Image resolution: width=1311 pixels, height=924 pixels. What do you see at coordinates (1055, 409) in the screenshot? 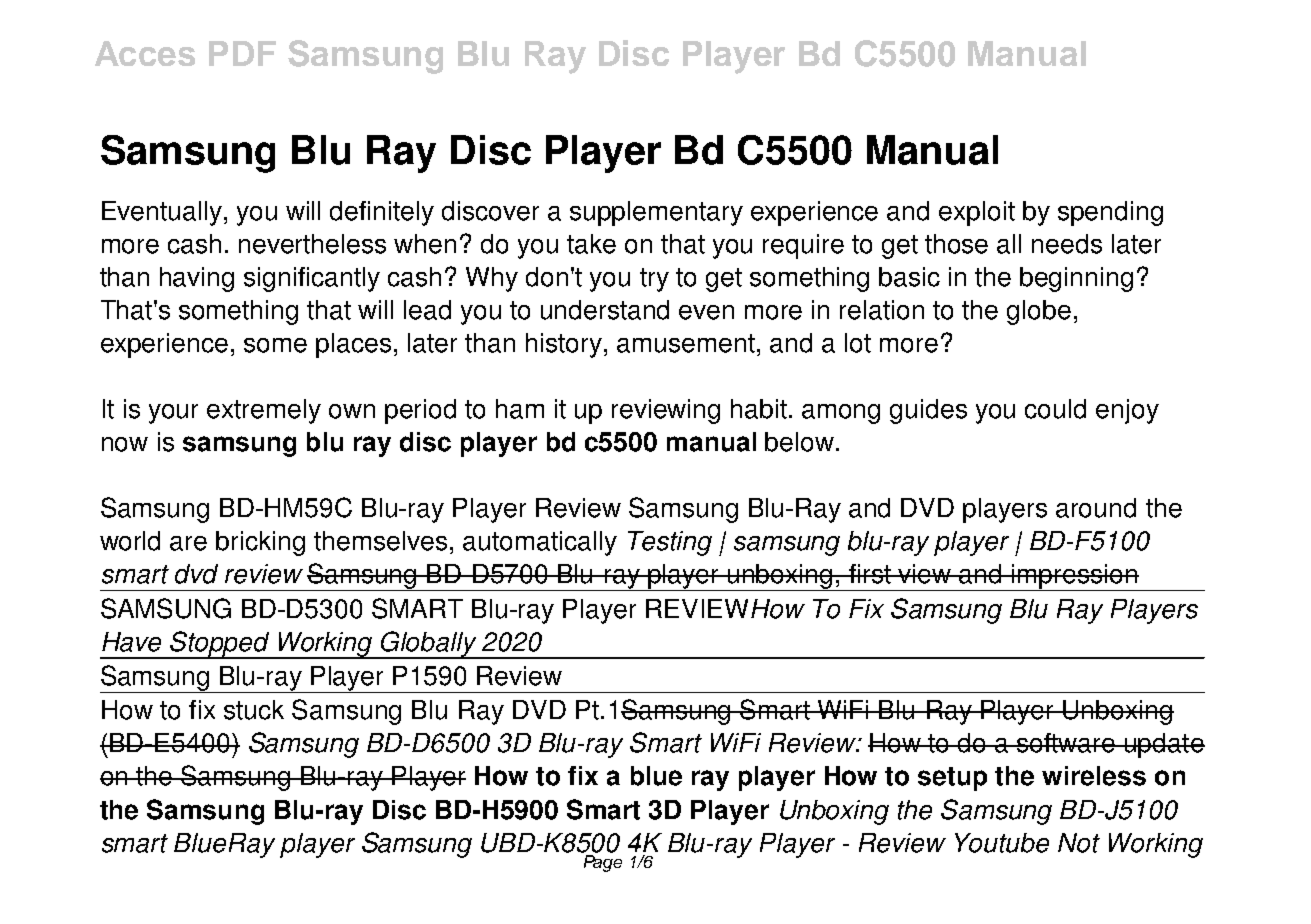
I see `could` at bounding box center [1055, 409].
